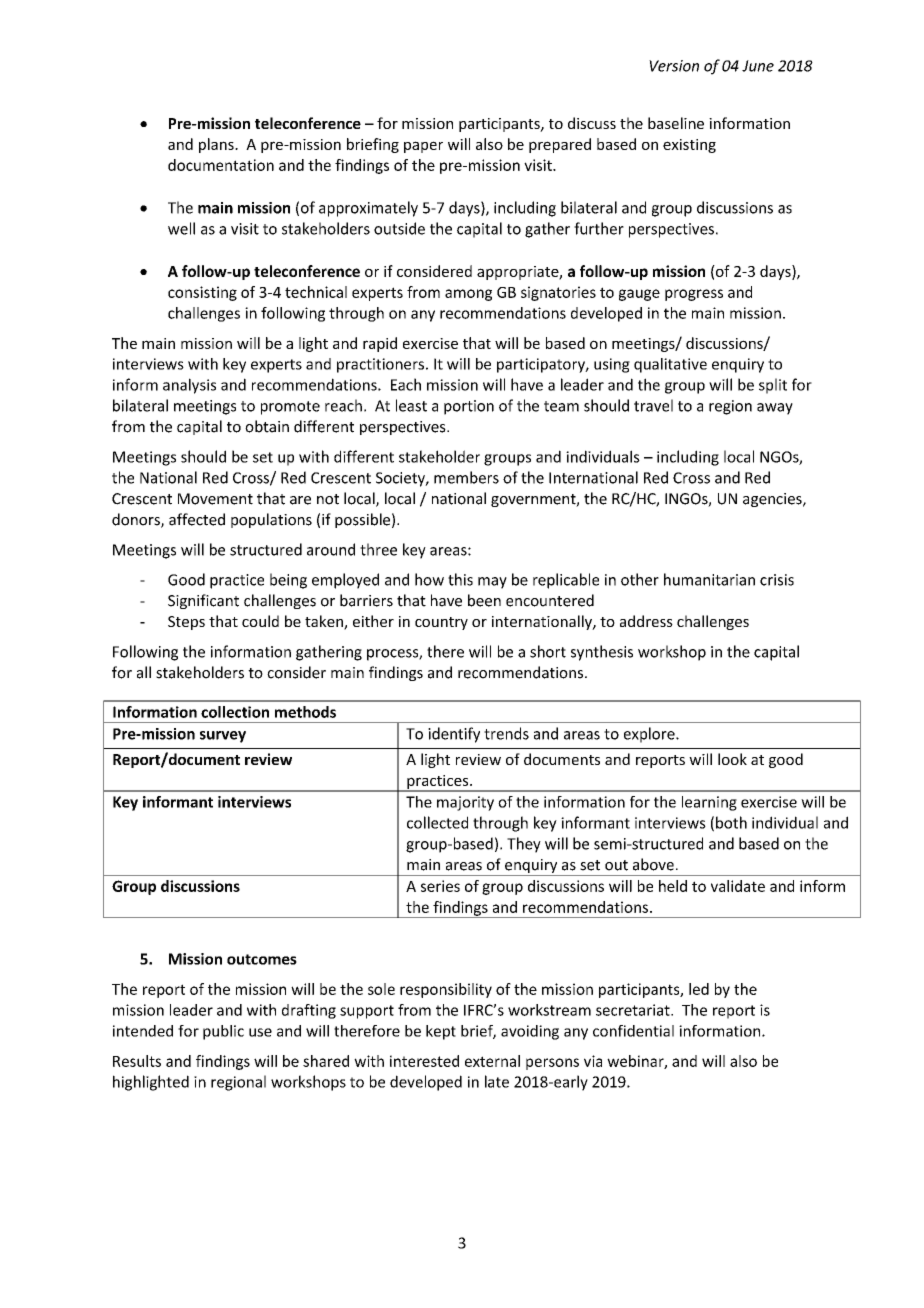 This image has height=1308, width=924. Describe the element at coordinates (223, 1032) in the image. I see `public` at that location.
